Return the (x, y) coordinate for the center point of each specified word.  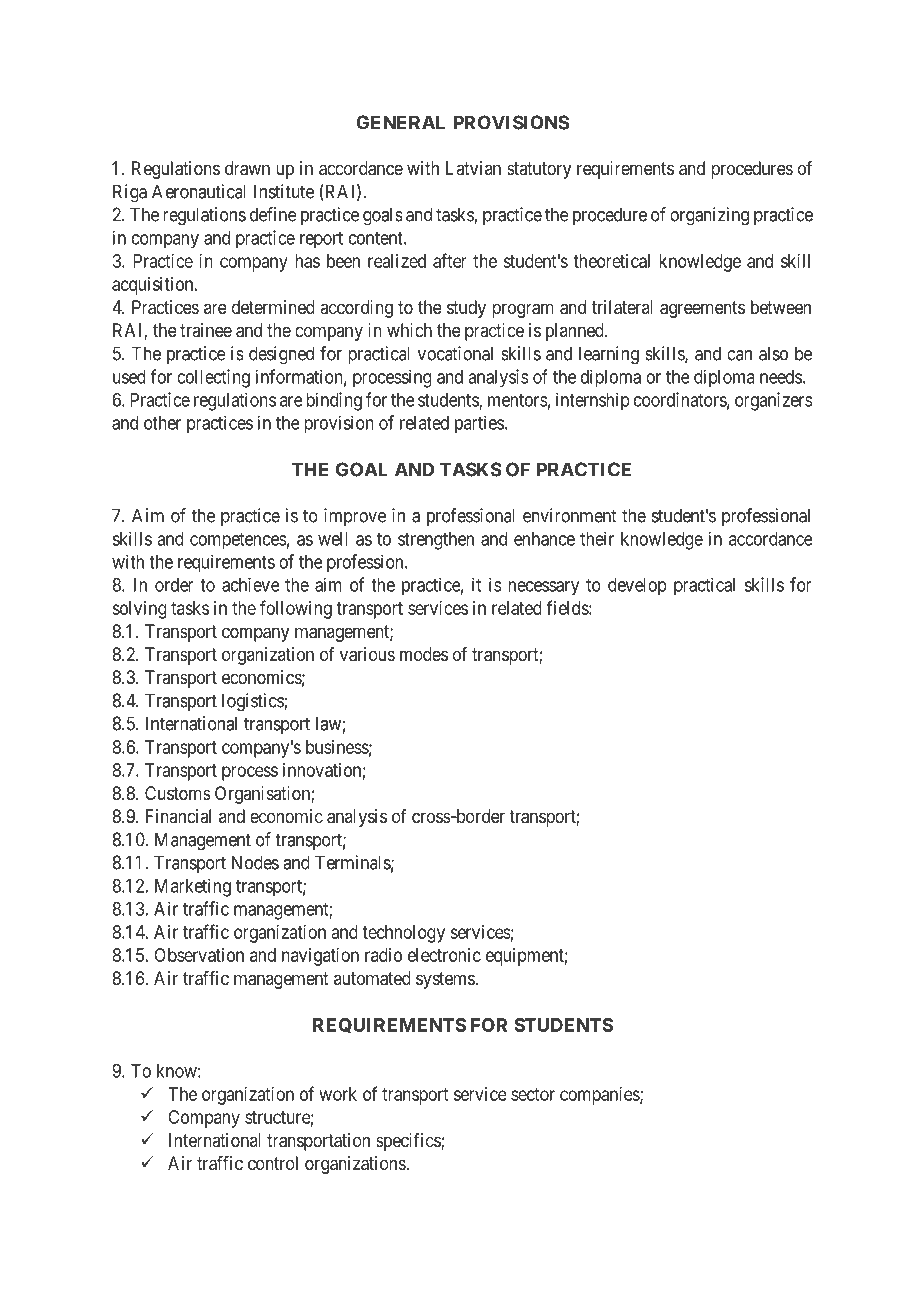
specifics (409, 1142)
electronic (444, 955)
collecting (213, 378)
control (273, 1163)
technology (403, 934)
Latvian (473, 168)
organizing (709, 216)
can (739, 355)
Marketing (193, 887)
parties (479, 424)
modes (424, 654)
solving (139, 610)
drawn (247, 168)
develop (637, 587)
